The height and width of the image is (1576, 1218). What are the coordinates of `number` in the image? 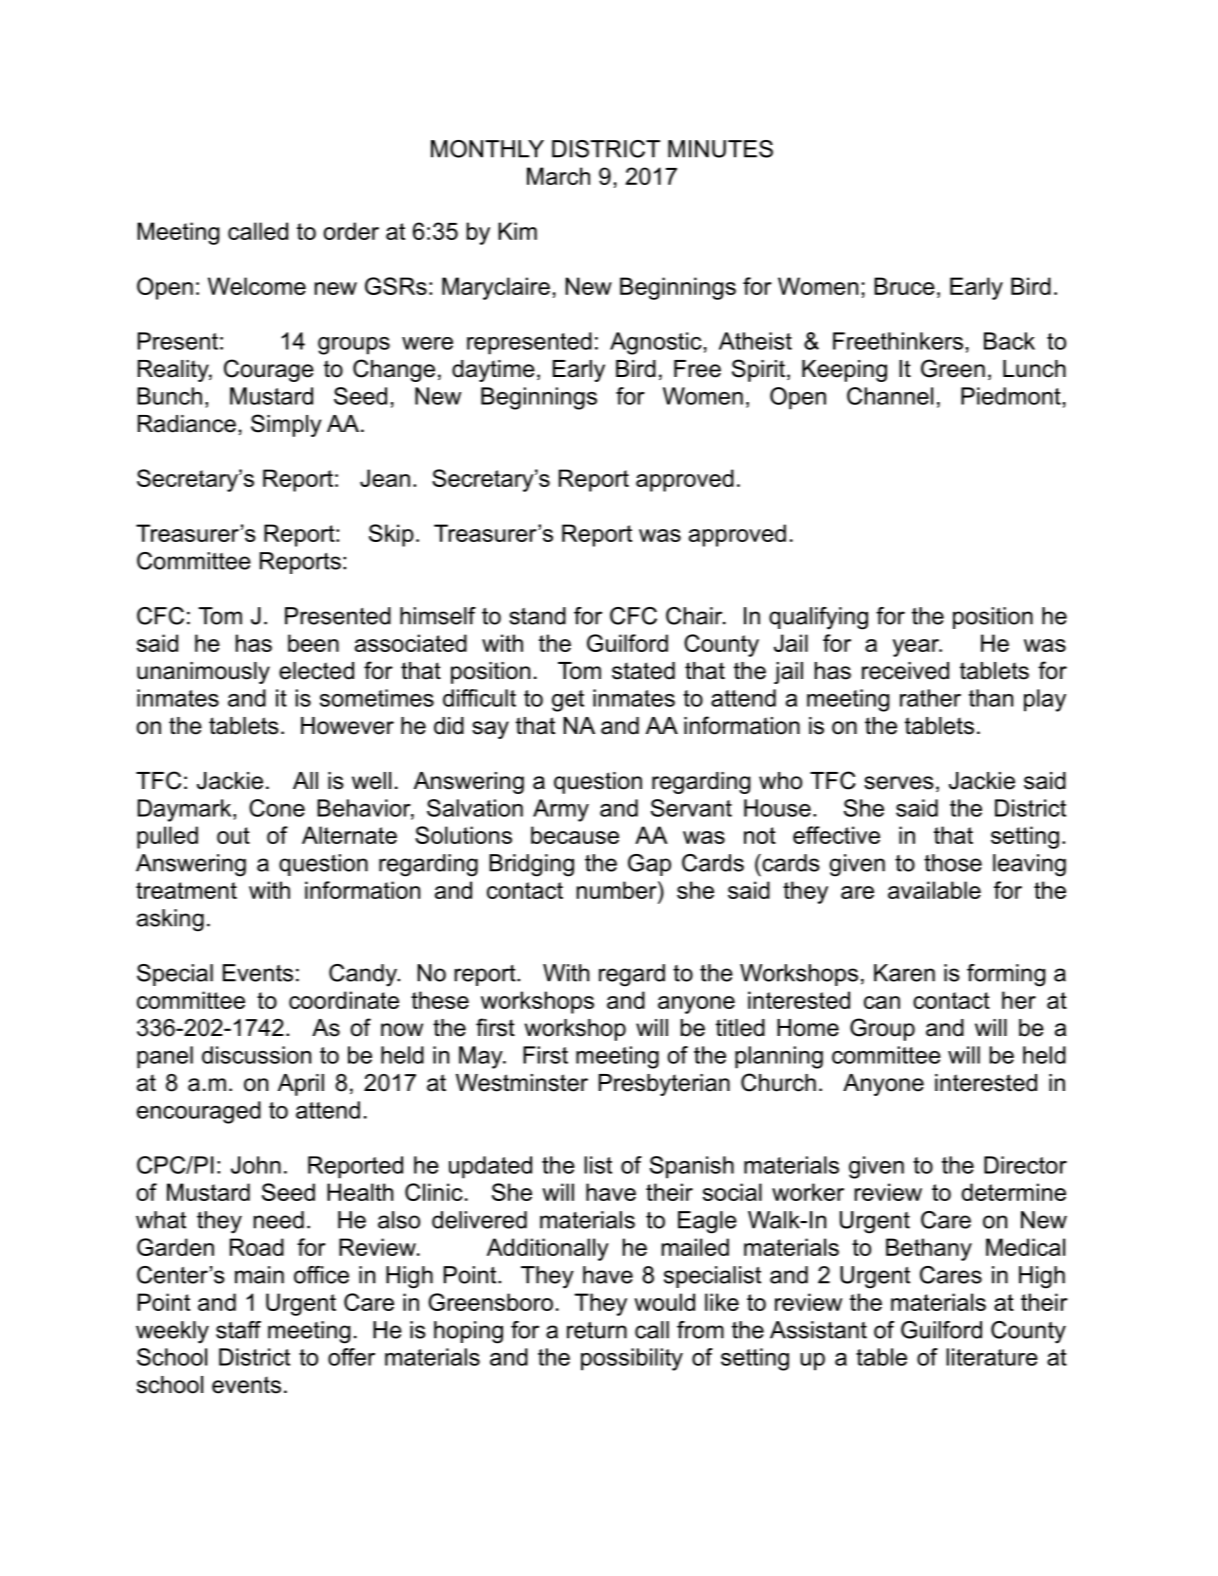 It's located at (618, 890).
